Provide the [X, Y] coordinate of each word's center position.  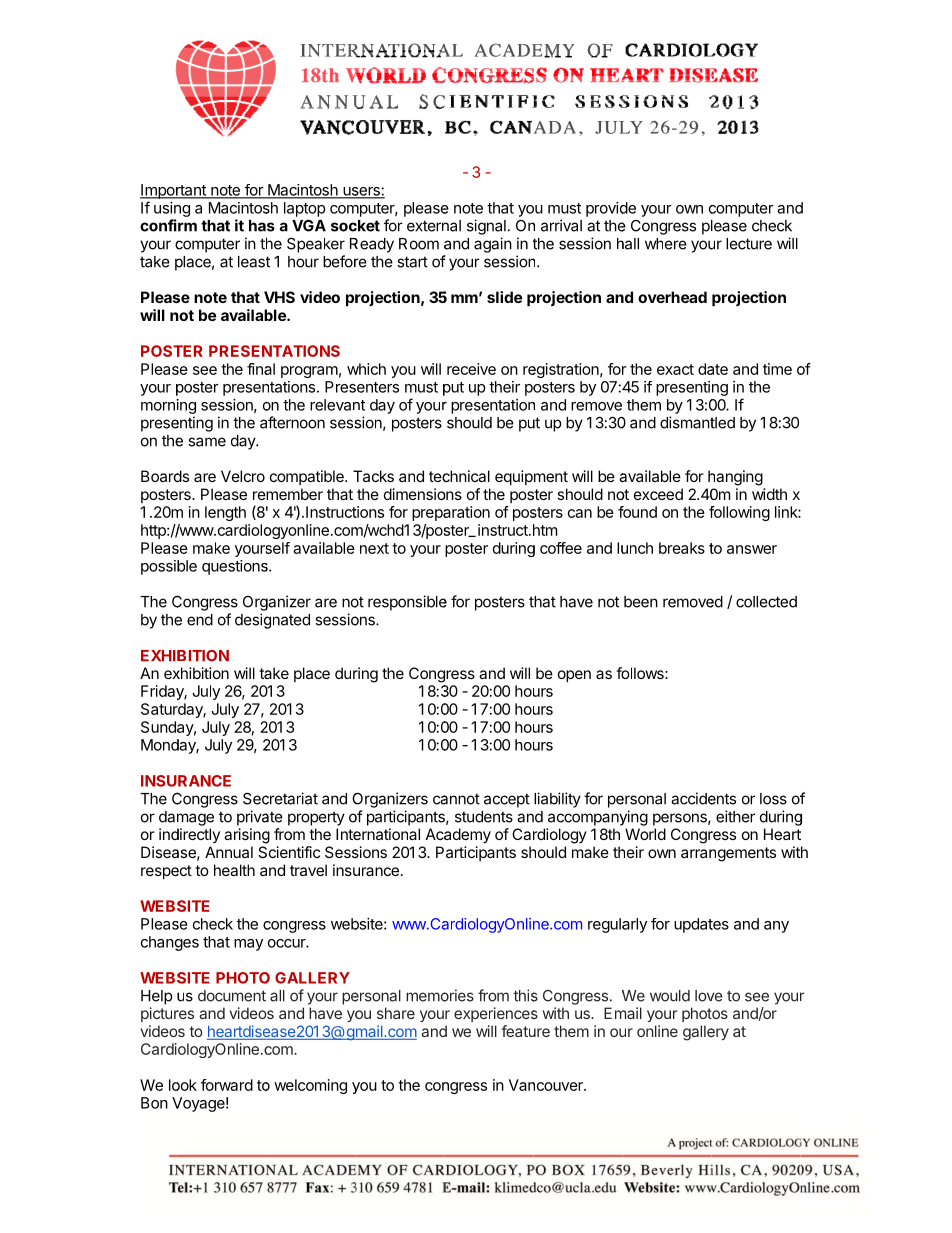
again [493, 245]
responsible [407, 603]
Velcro [243, 476]
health [234, 870]
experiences [496, 1014]
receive [471, 369]
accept [507, 800]
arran [698, 853]
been [641, 602]
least [254, 262]
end [200, 620]
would [670, 996]
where [666, 244]
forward [227, 1085]
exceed [658, 494]
